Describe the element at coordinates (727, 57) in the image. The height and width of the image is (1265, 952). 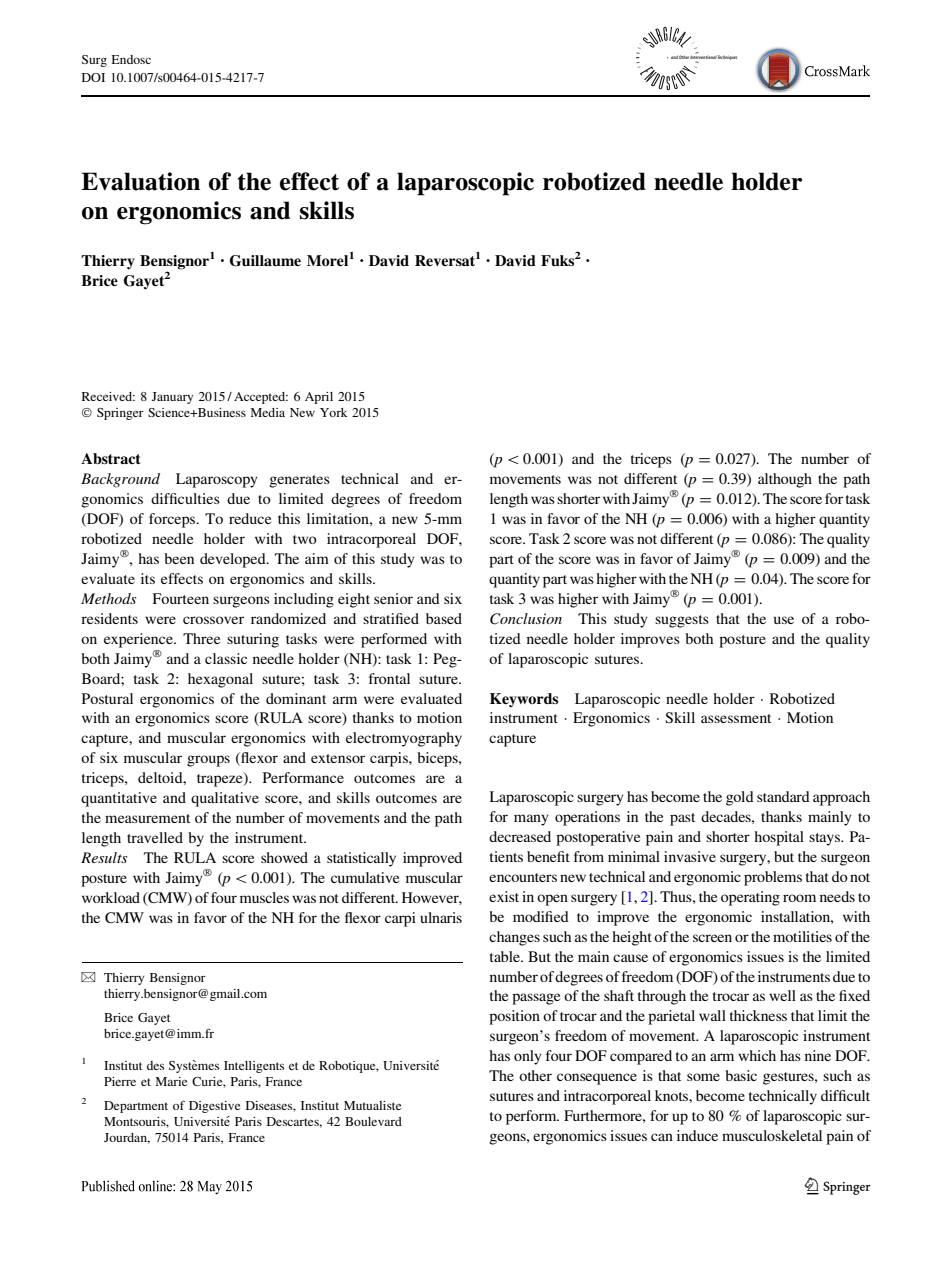
I see `Techniques` at that location.
